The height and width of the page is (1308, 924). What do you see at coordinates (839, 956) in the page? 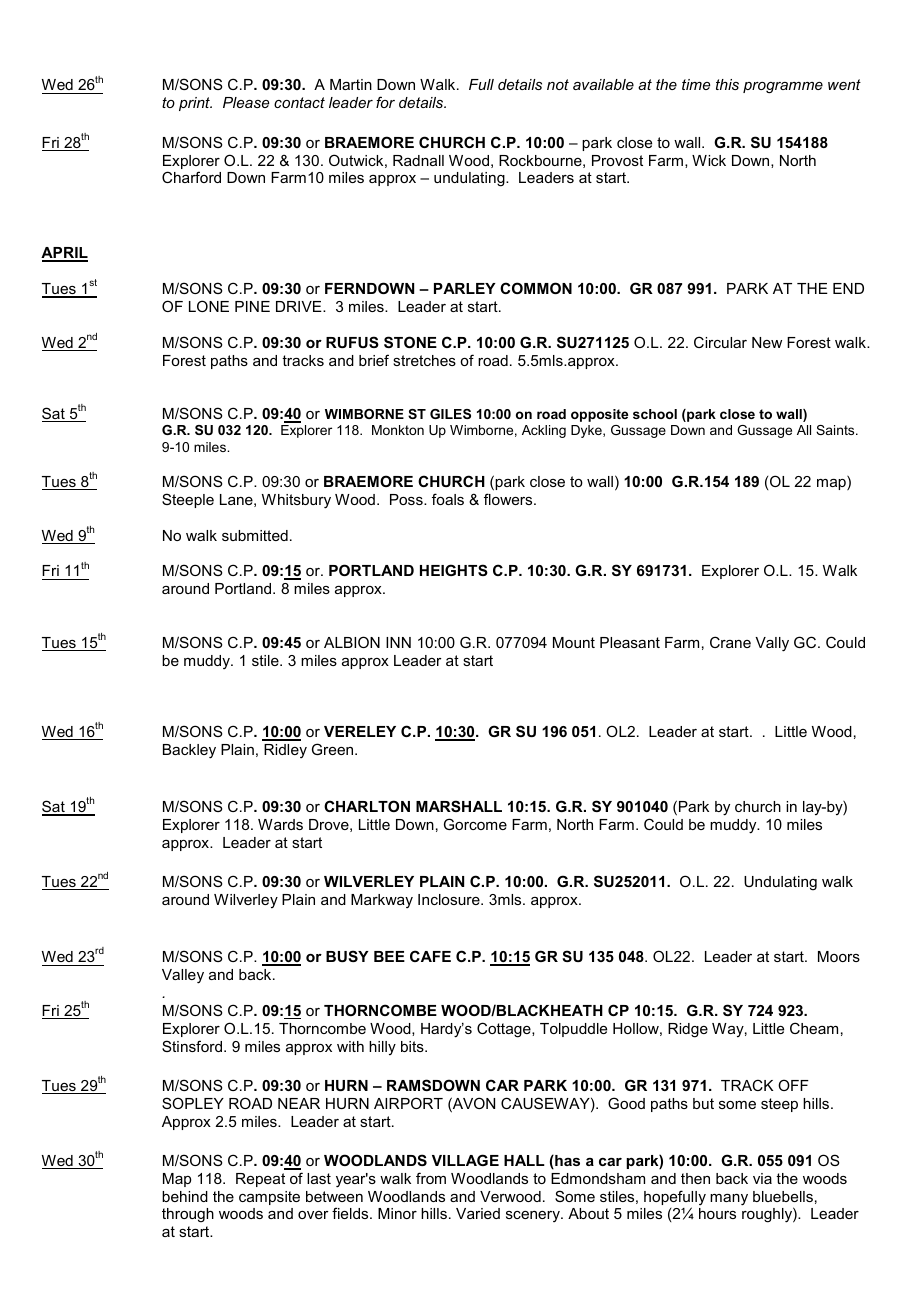
I see `Moors` at bounding box center [839, 956].
